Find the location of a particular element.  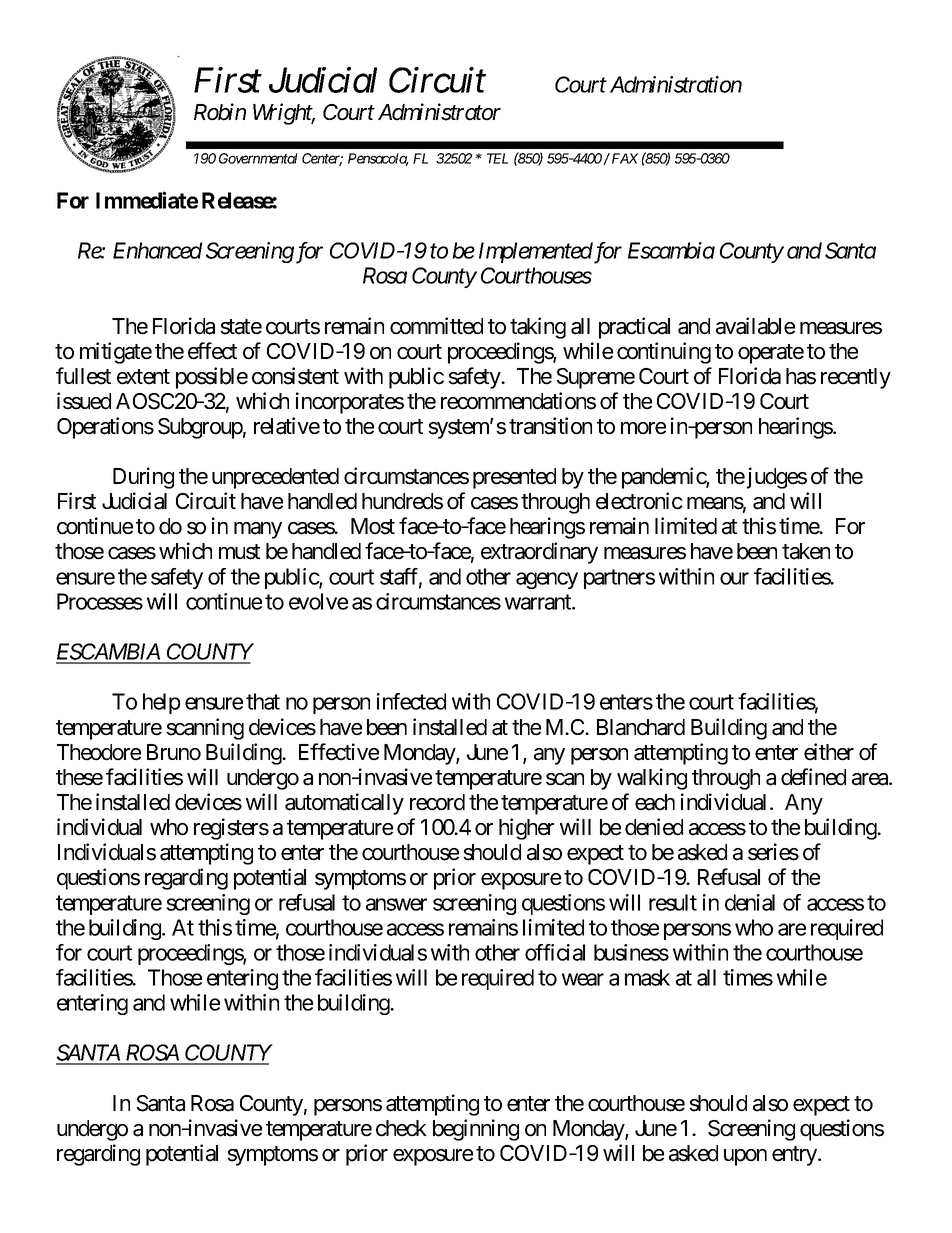

Robin is located at coordinates (220, 112).
